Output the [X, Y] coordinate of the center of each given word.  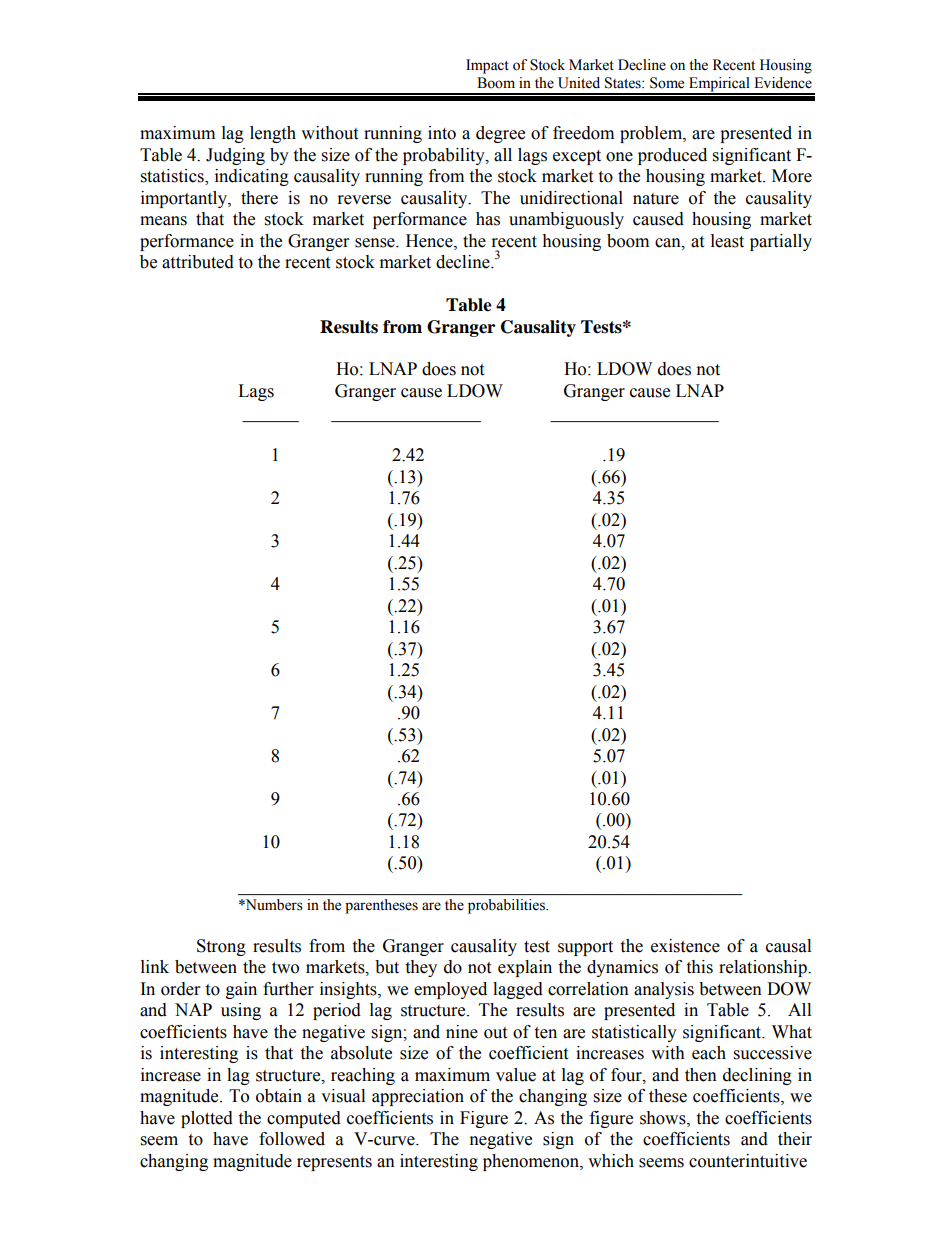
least [727, 241]
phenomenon [532, 1162]
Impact [487, 66]
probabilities [507, 906]
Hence [430, 241]
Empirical [719, 85]
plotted [207, 1119]
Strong [221, 947]
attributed [198, 262]
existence [685, 946]
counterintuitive [748, 1161]
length [273, 134]
